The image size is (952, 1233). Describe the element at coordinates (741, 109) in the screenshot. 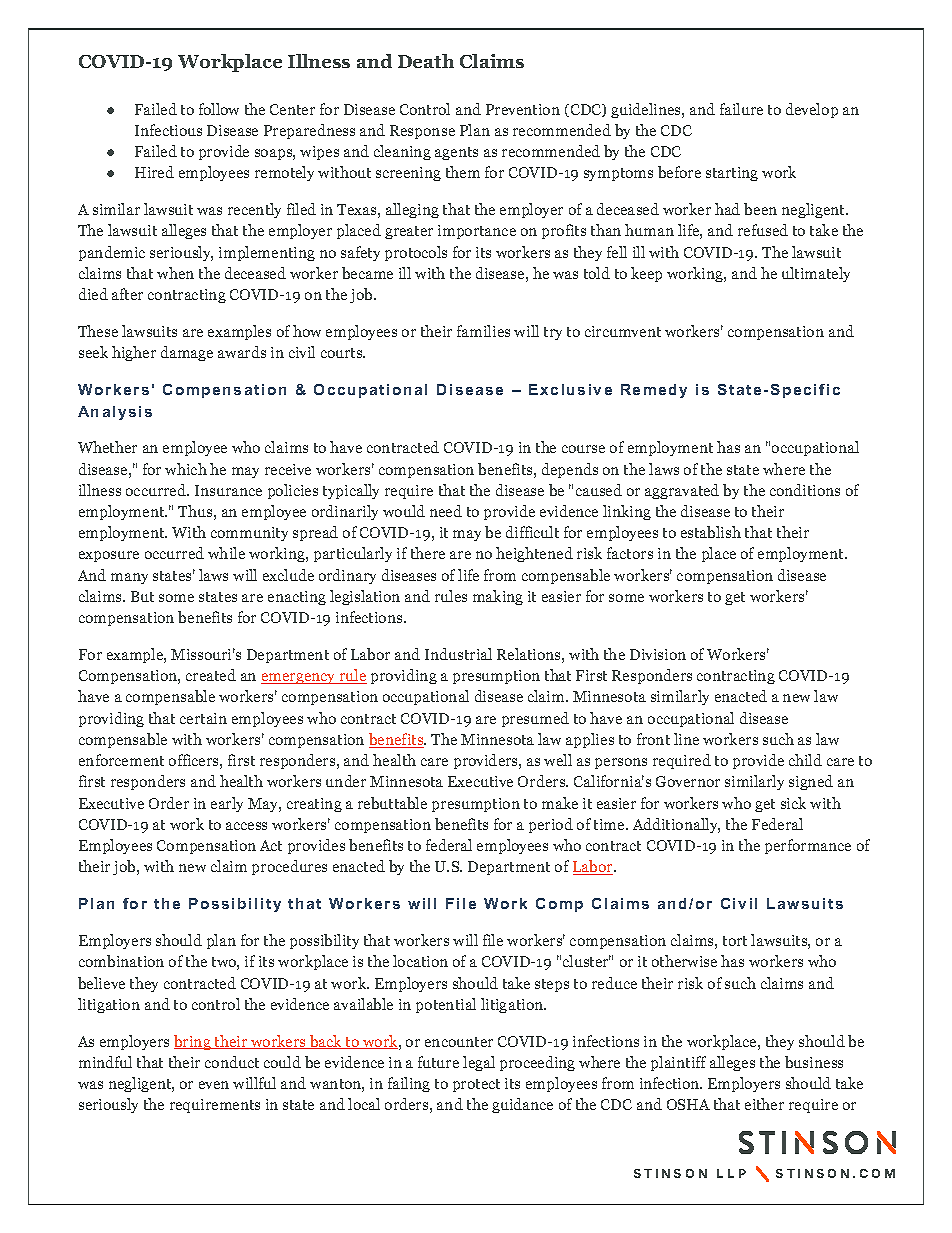

I see `failure` at that location.
